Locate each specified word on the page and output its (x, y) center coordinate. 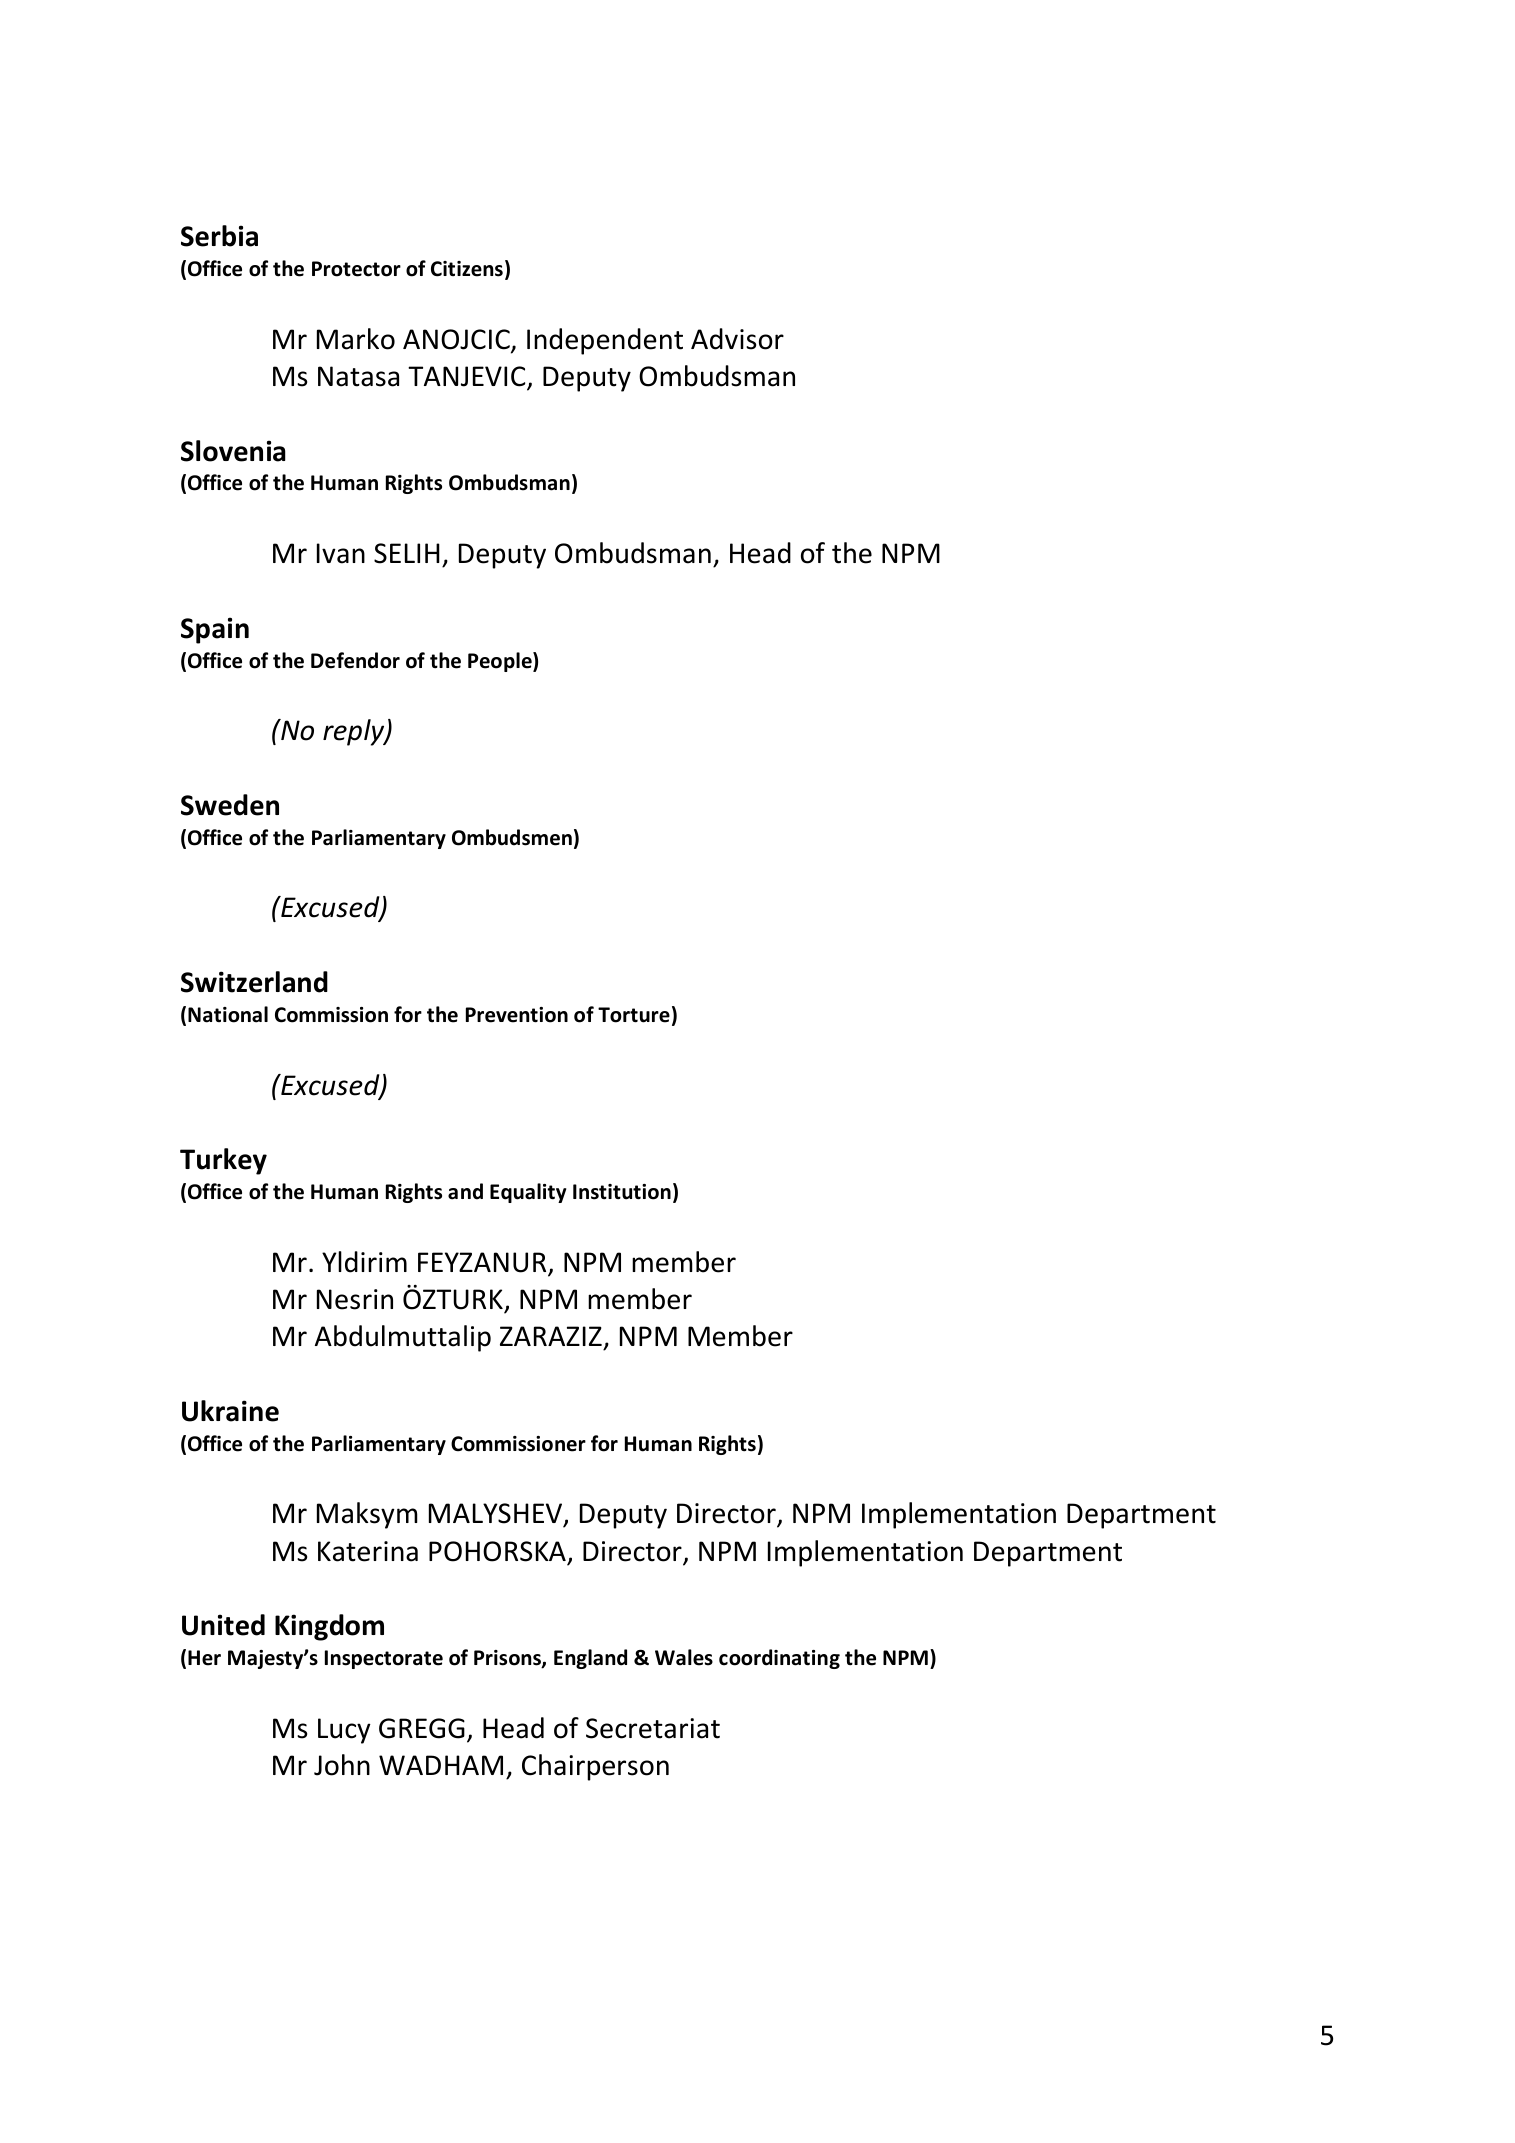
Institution (622, 1192)
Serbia (219, 236)
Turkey (223, 1161)
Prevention (517, 1015)
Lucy (344, 1731)
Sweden (230, 805)
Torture (634, 1015)
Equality (528, 1193)
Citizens (467, 269)
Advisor (737, 339)
